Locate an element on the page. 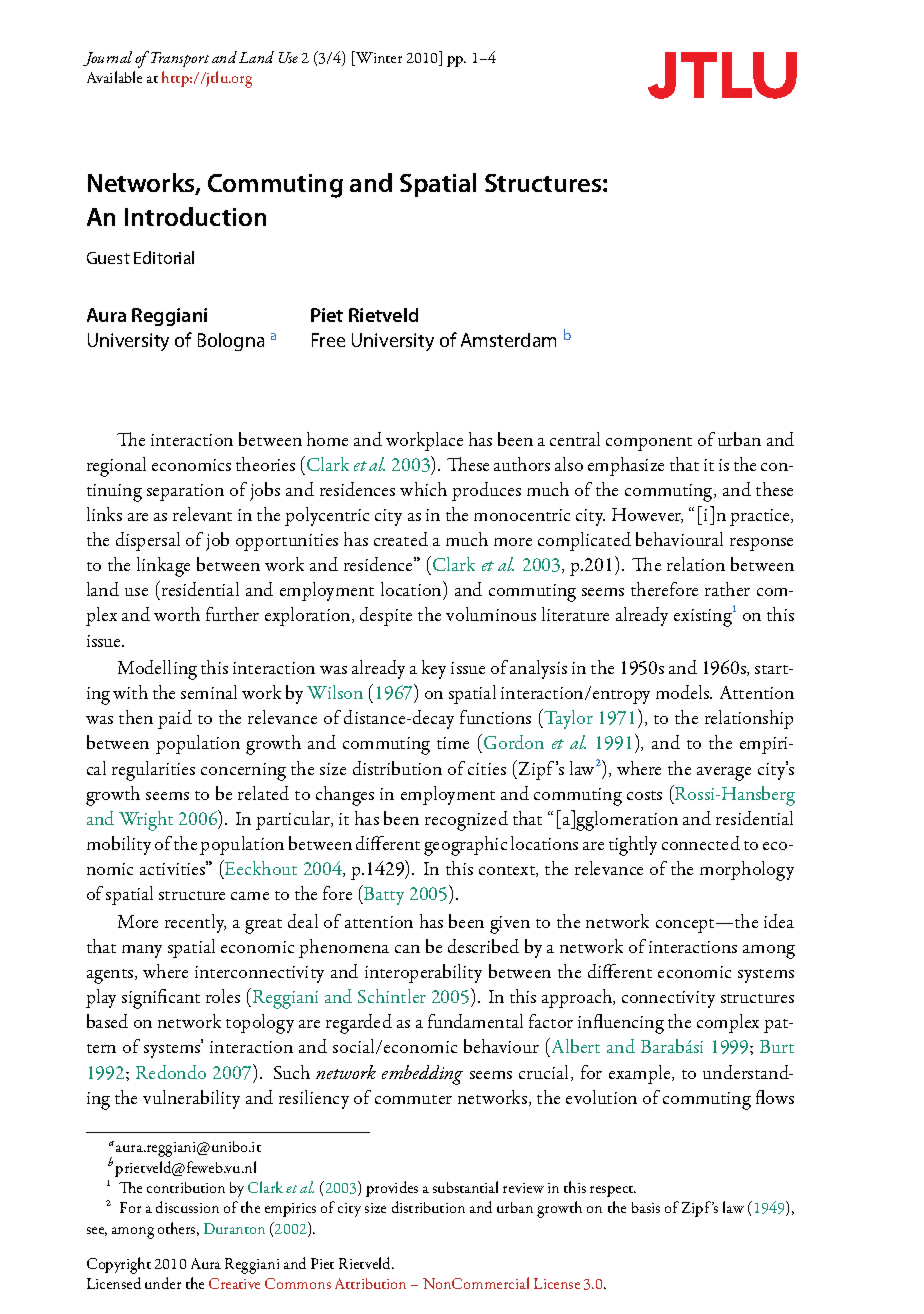 The height and width of the image is (1314, 924). key is located at coordinates (434, 669).
